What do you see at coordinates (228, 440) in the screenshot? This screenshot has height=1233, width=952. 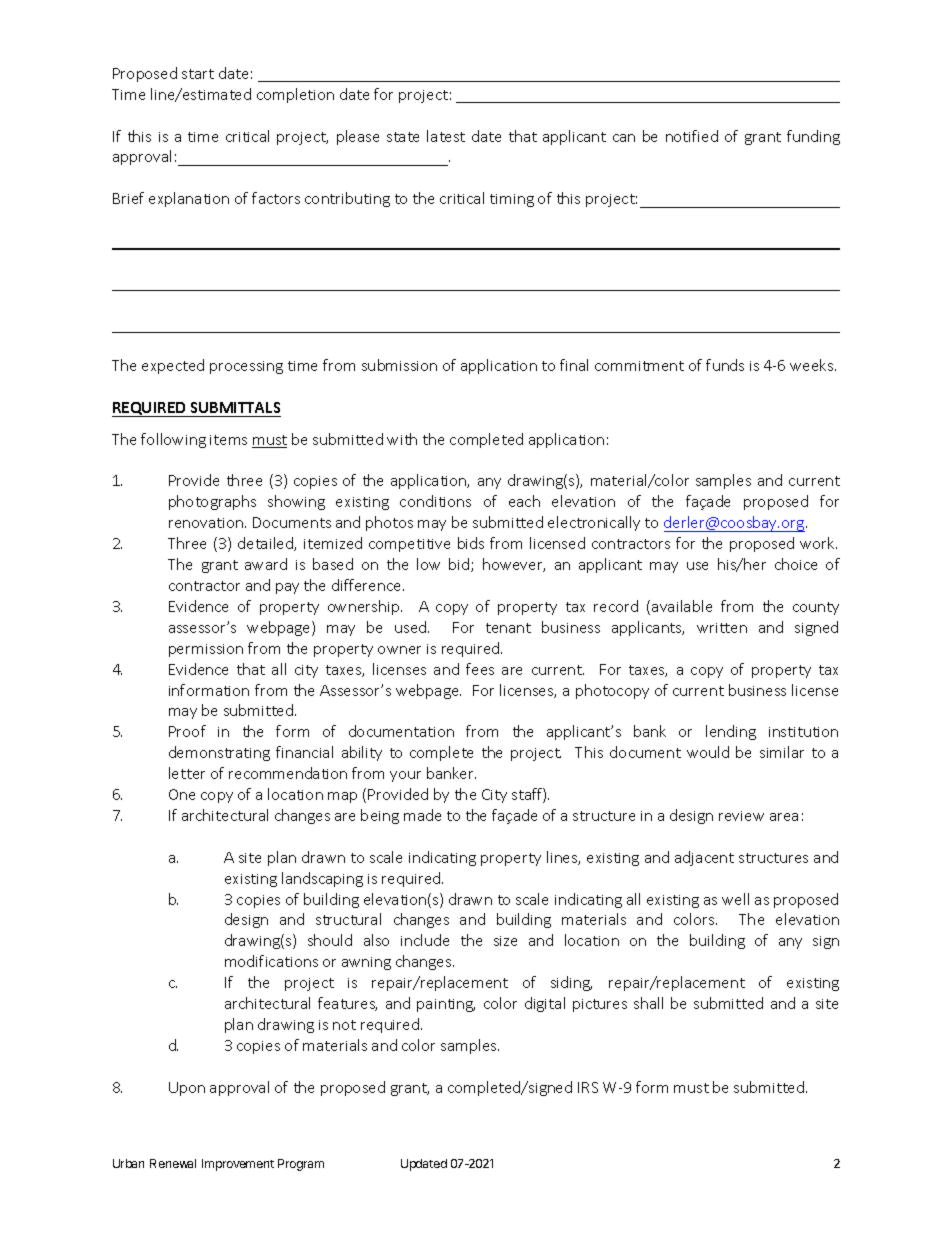 I see `items` at bounding box center [228, 440].
